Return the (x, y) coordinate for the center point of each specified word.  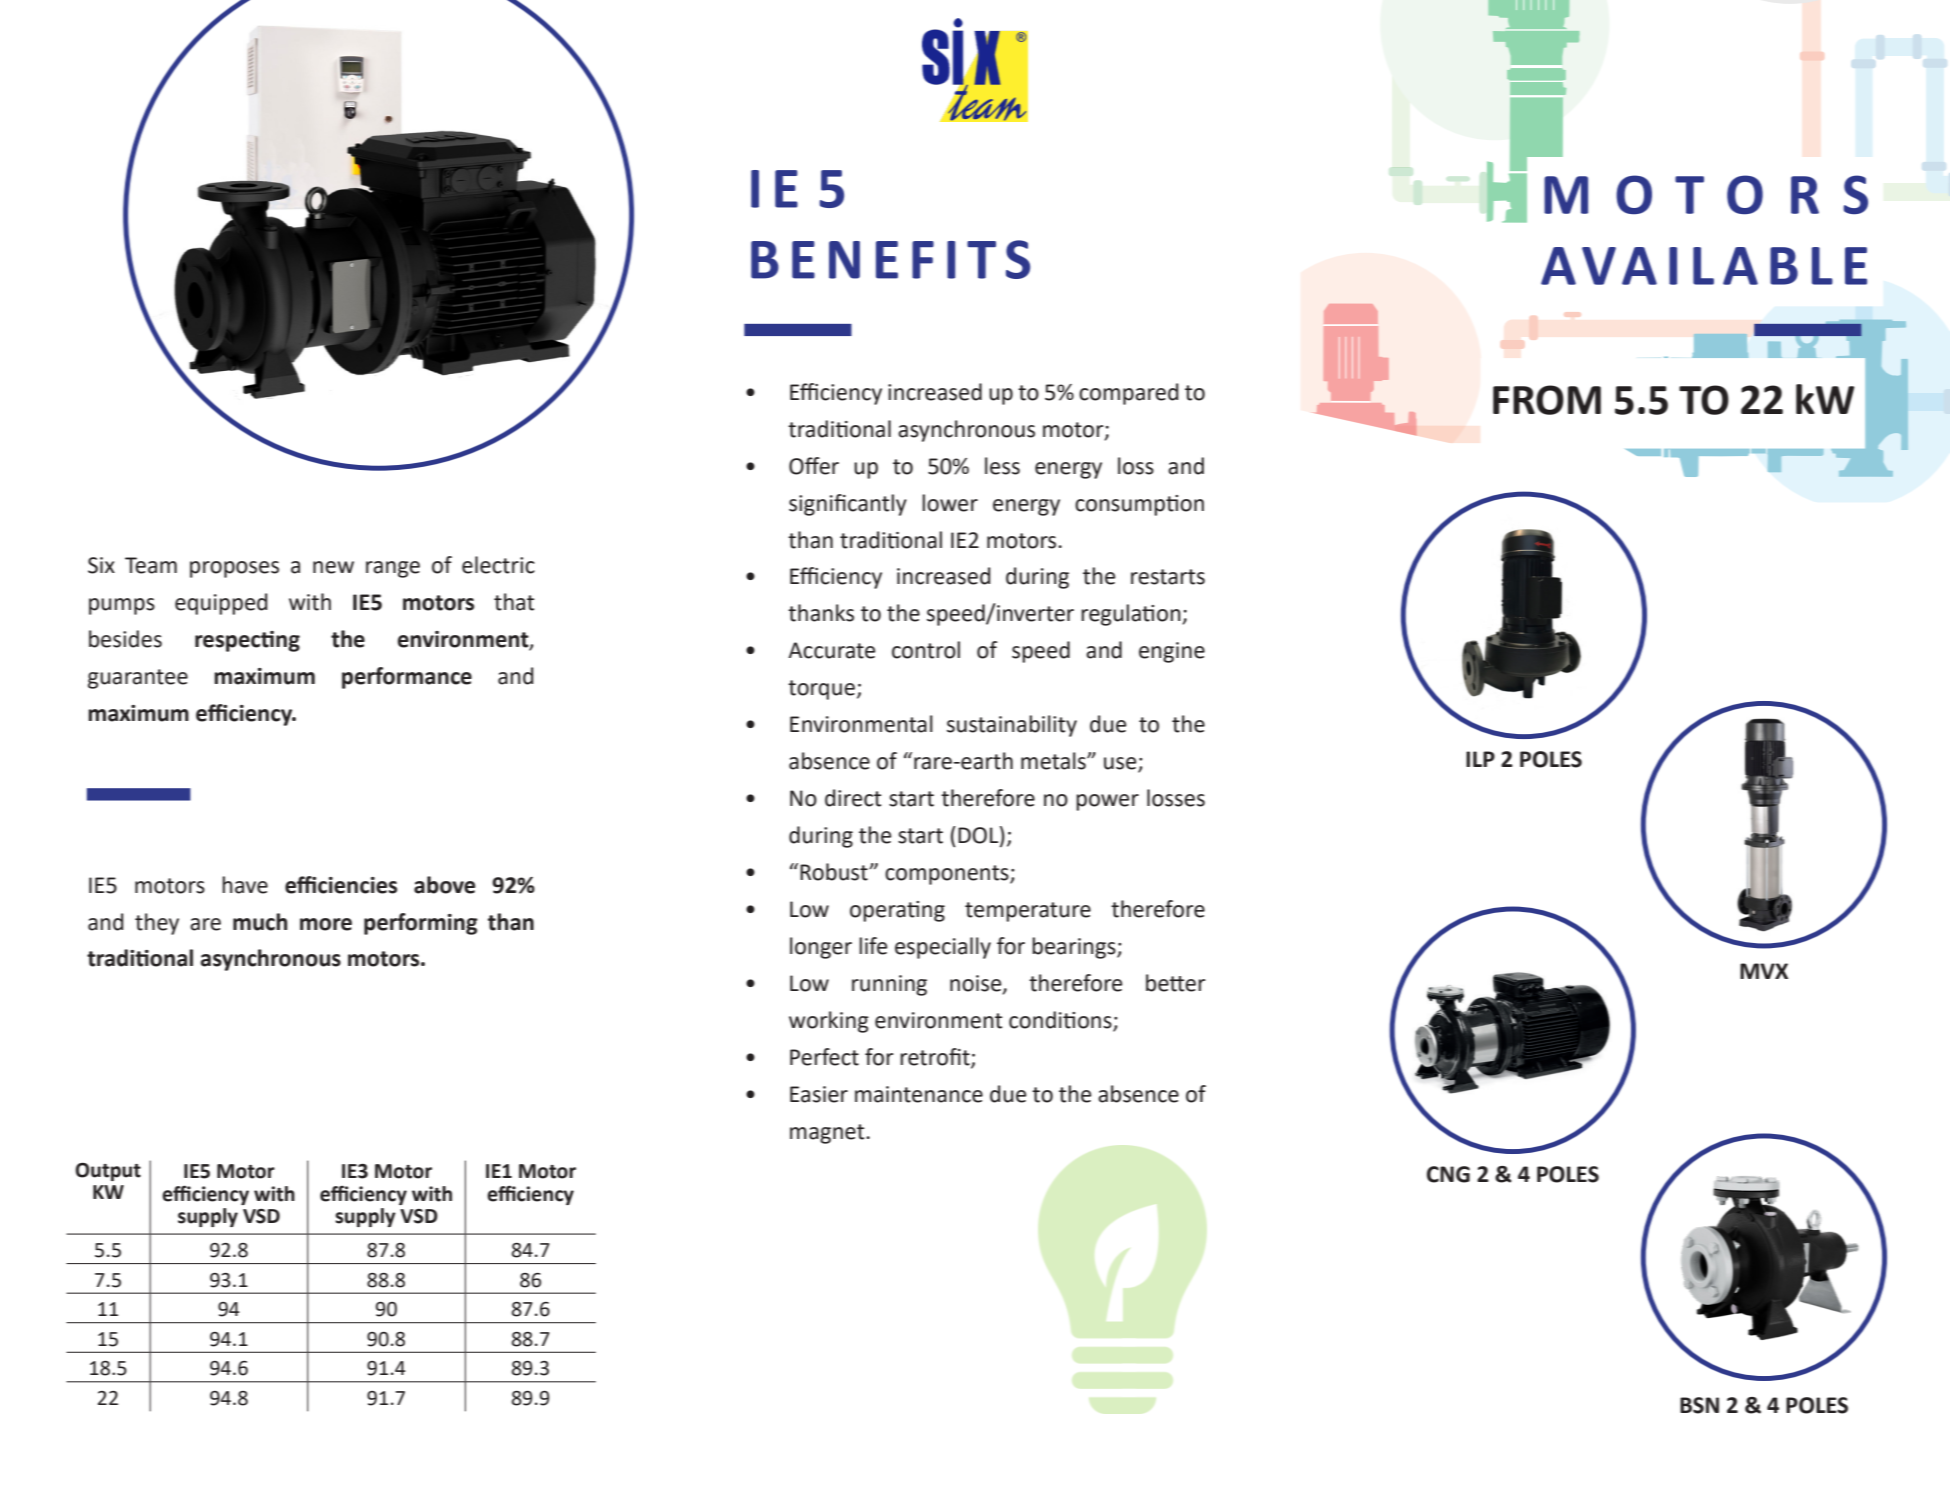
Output (108, 1171)
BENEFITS (890, 259)
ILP (1480, 759)
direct (853, 798)
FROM (1547, 400)
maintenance (919, 1094)
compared (1129, 394)
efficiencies (341, 885)
